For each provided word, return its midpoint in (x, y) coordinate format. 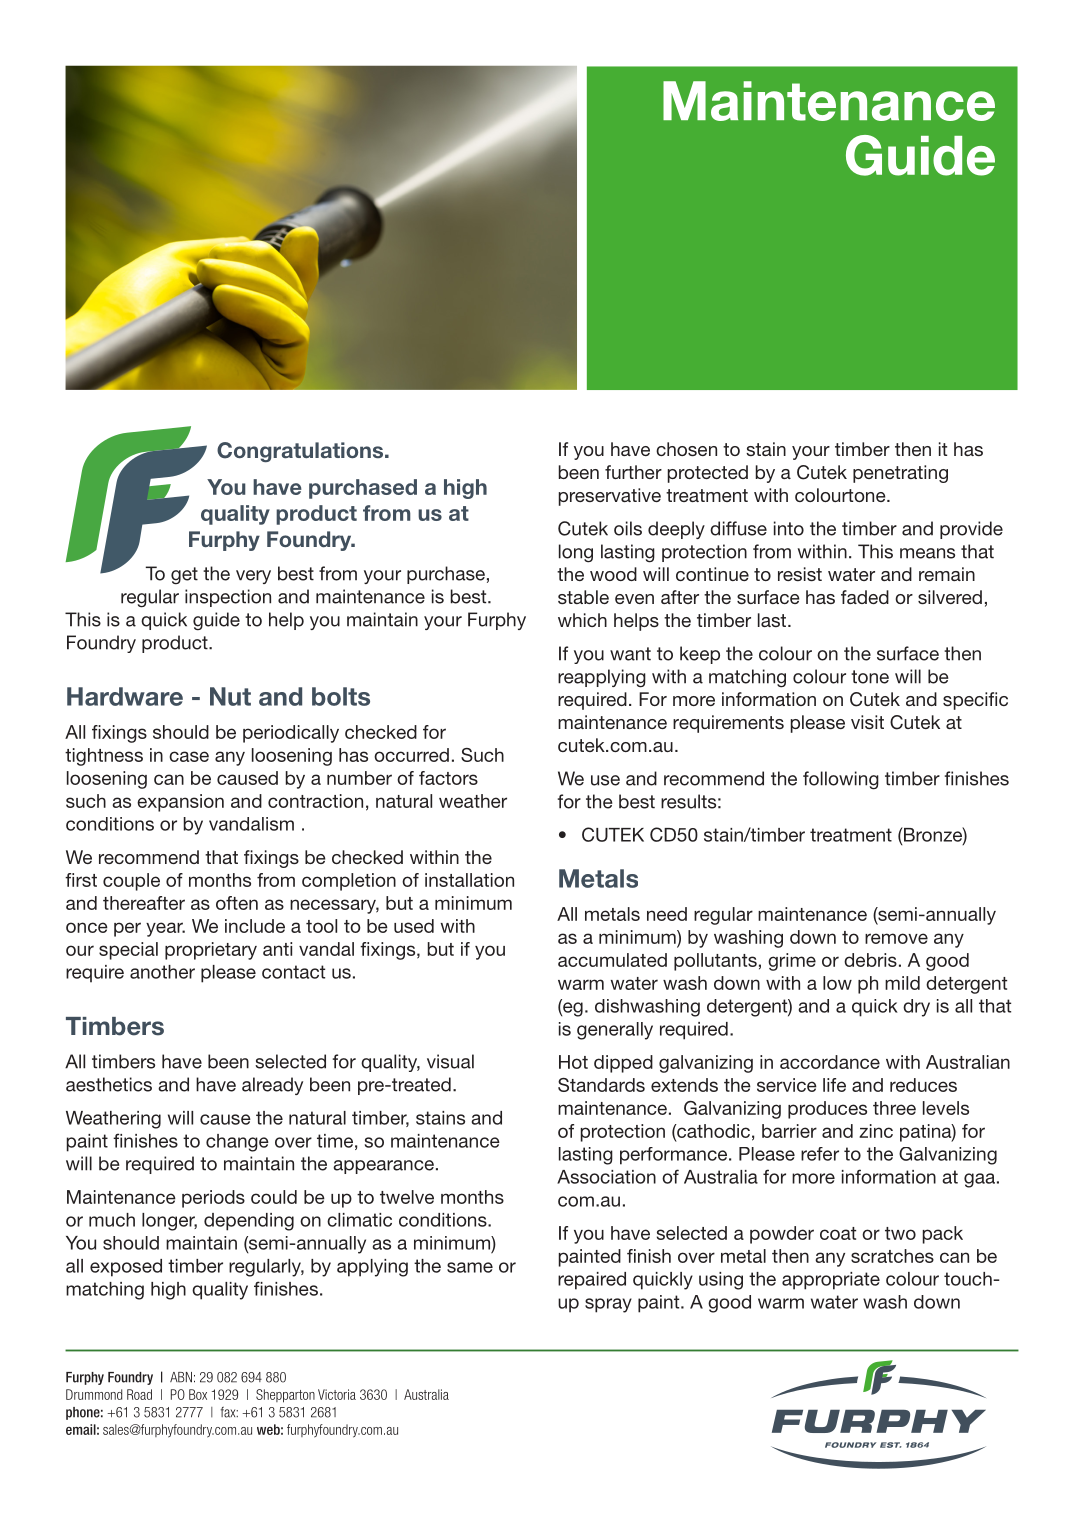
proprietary (211, 951)
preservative (610, 497)
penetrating (900, 474)
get (184, 576)
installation (469, 880)
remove (896, 938)
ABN (181, 1377)
